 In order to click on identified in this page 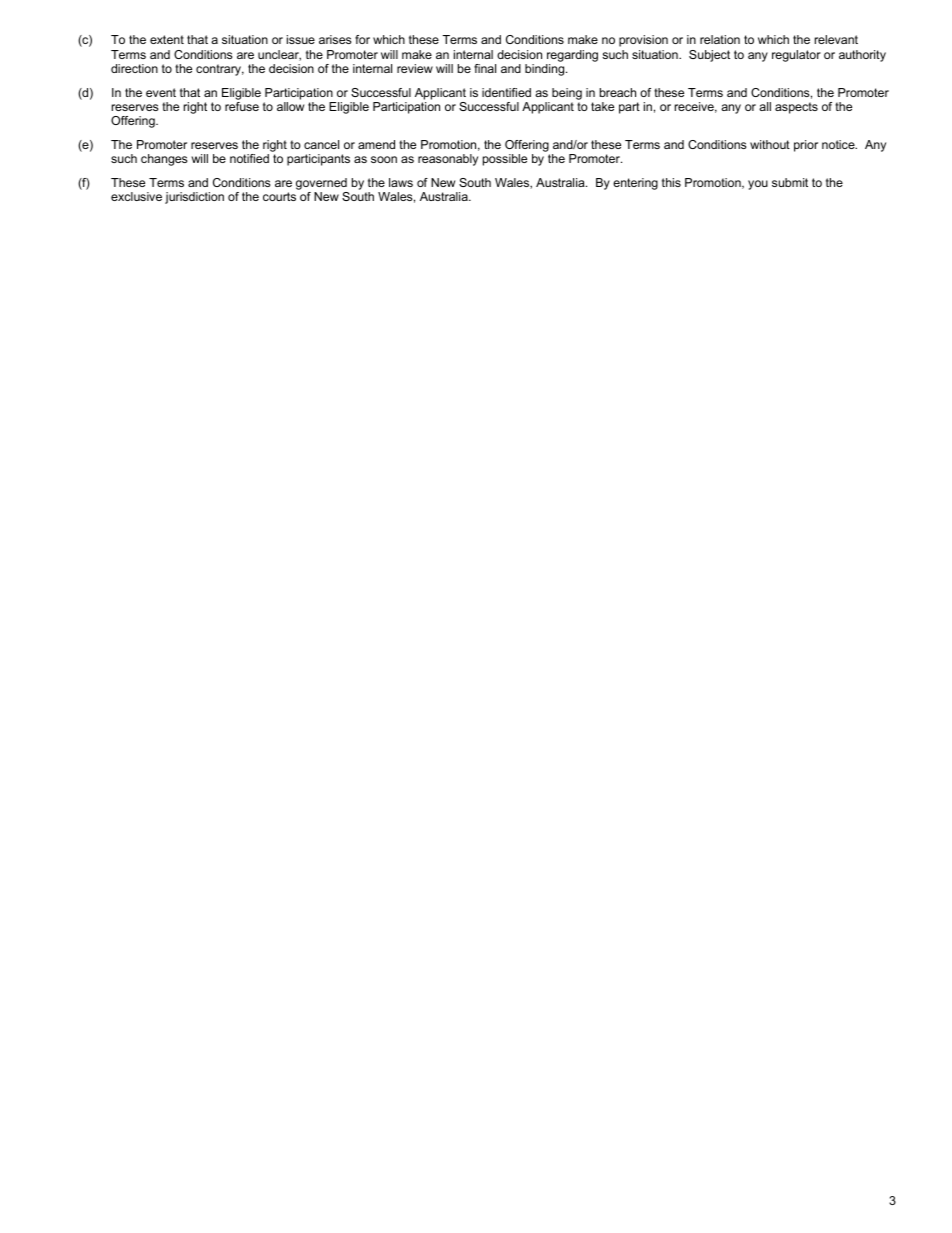, I will do `click(506, 92)`.
